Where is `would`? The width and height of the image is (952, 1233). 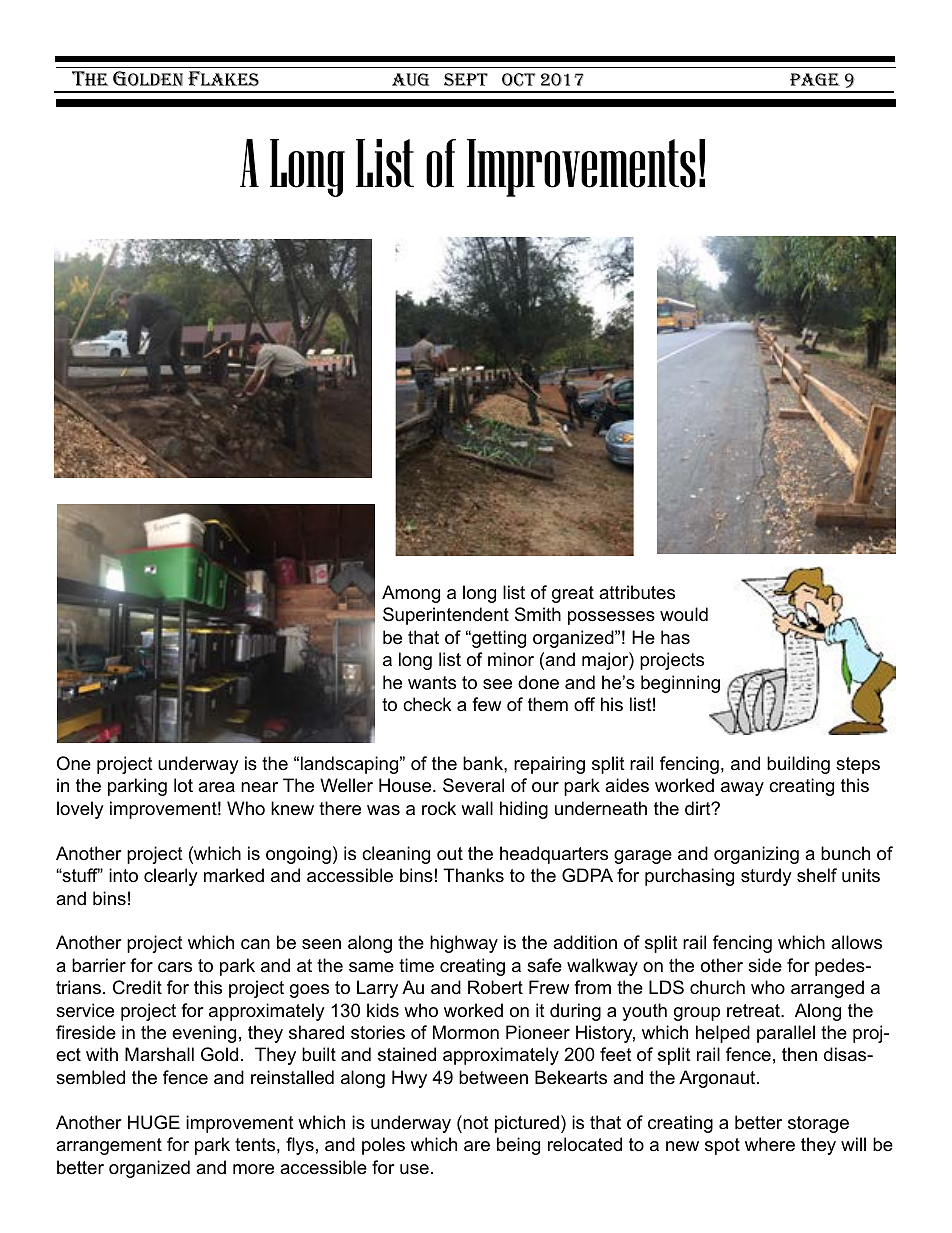
would is located at coordinates (684, 614).
